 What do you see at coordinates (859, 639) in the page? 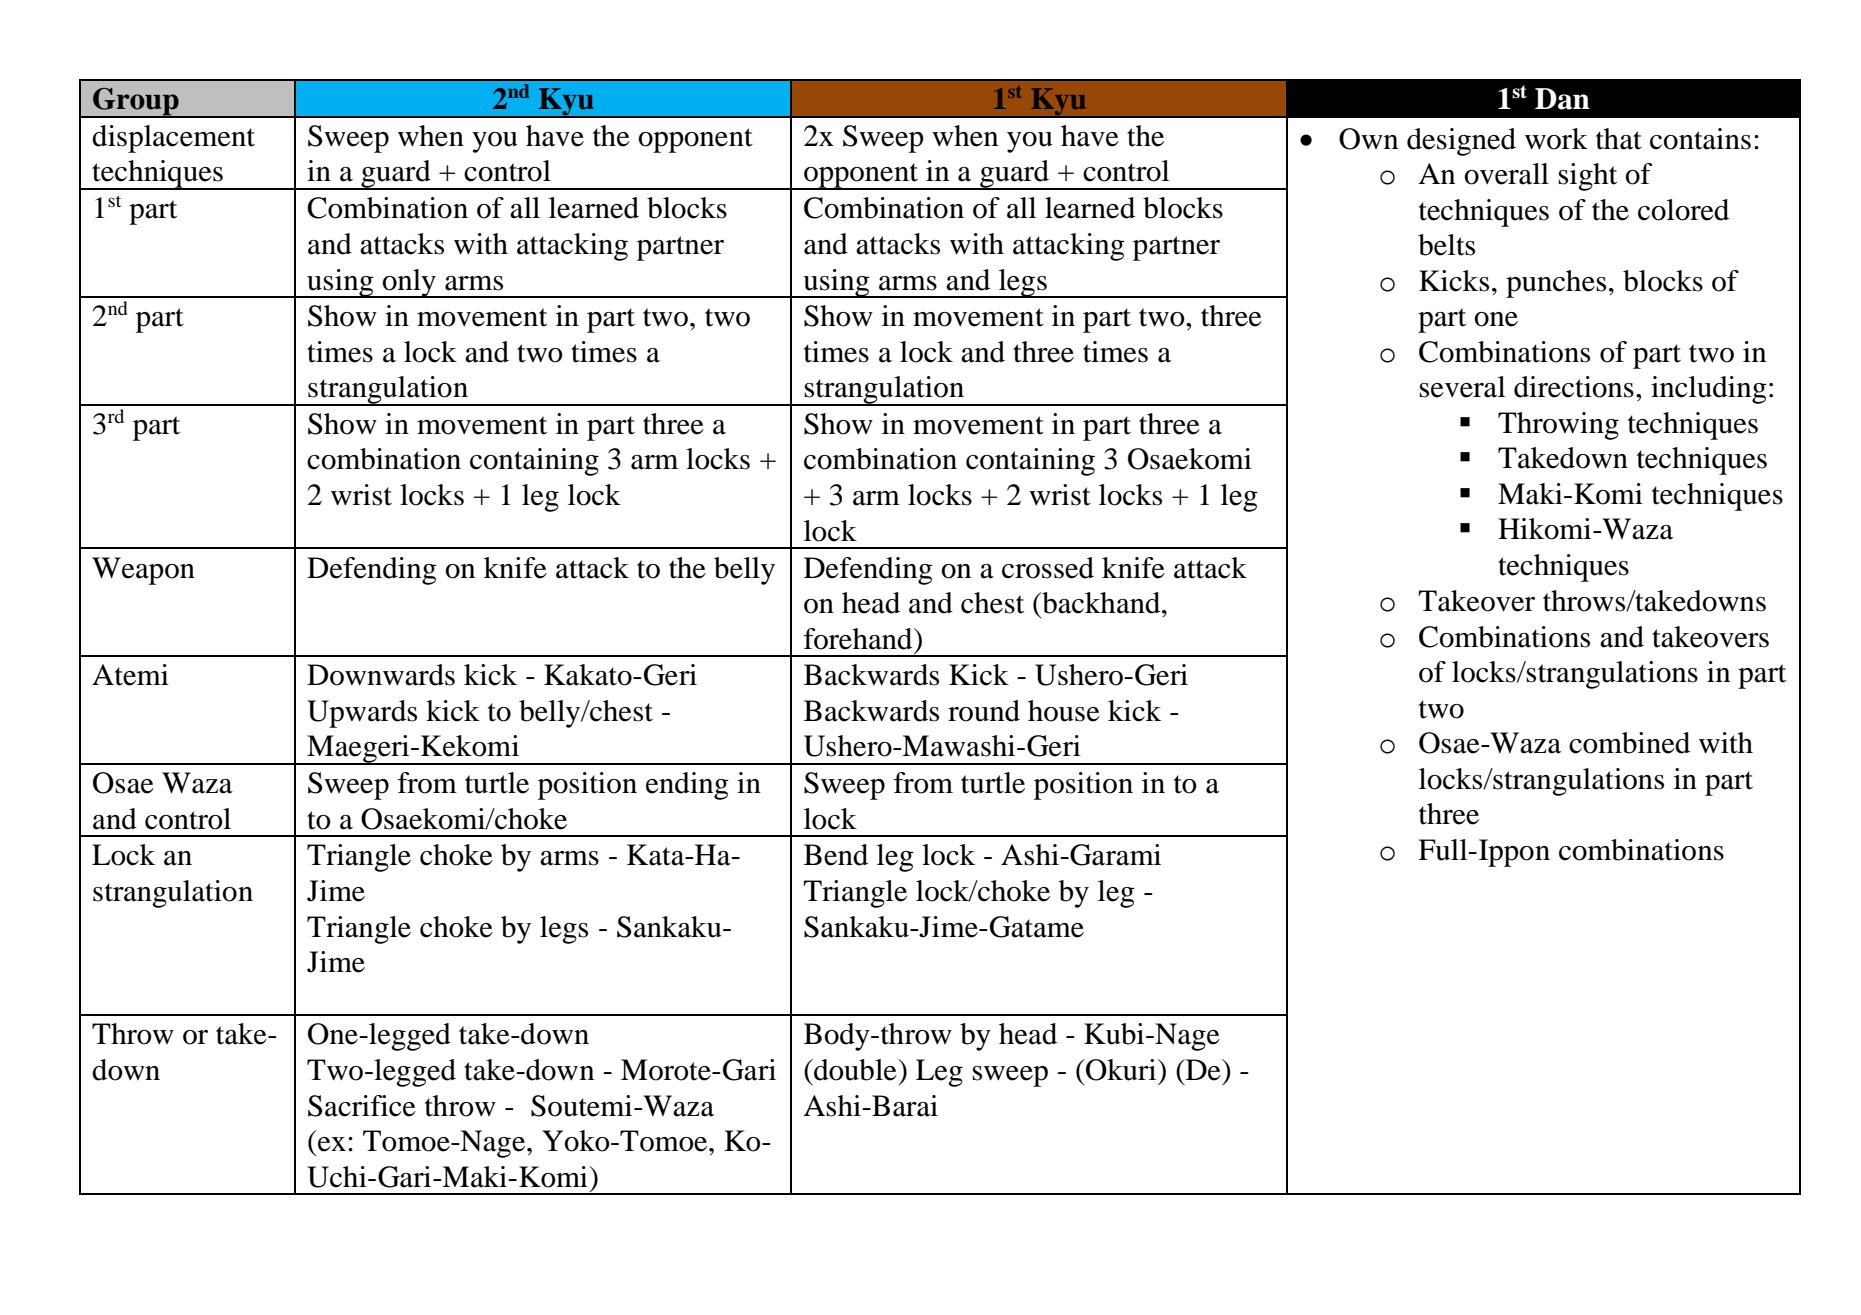
I see `forehand` at bounding box center [859, 639].
